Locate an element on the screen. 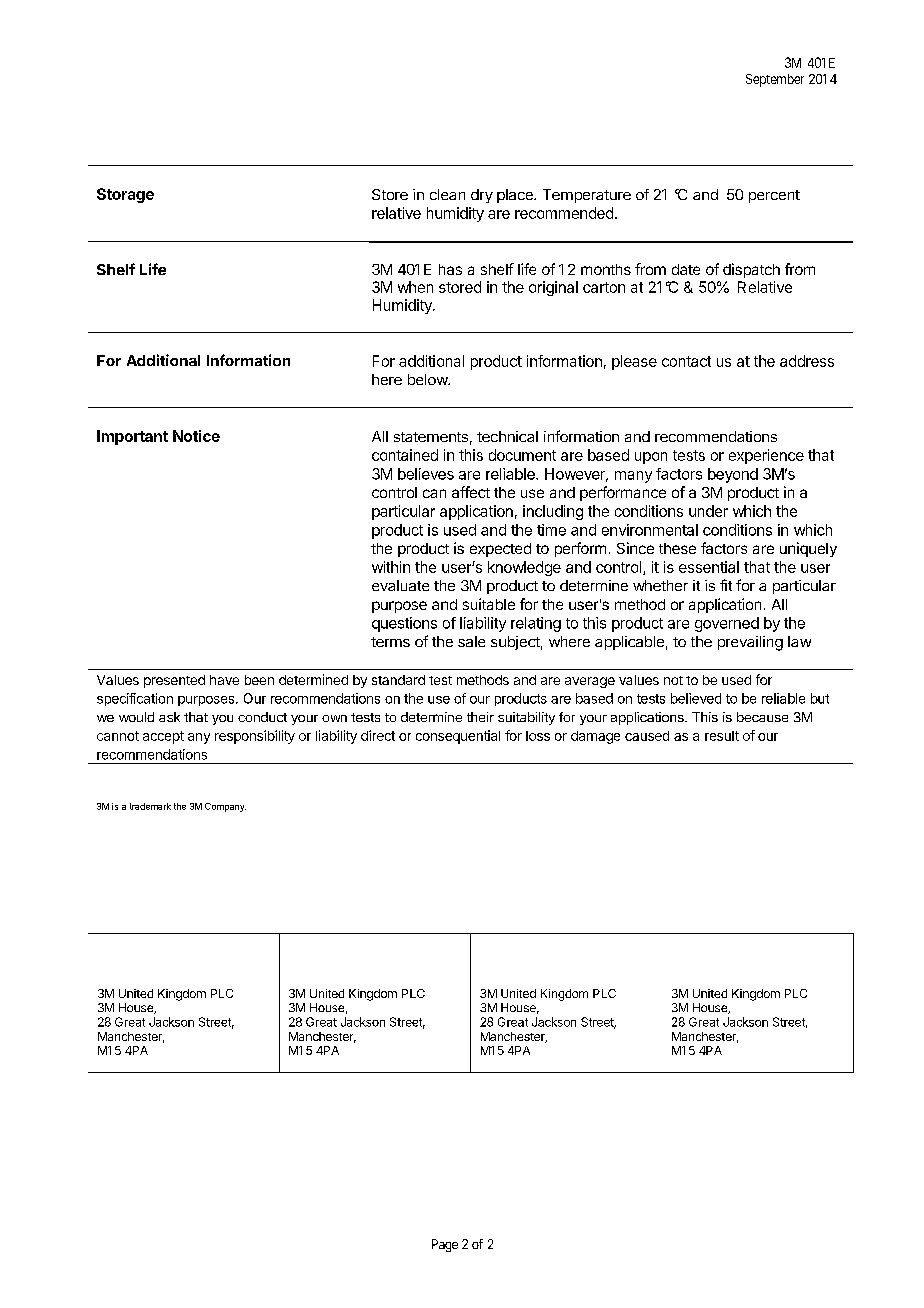  Storage is located at coordinates (125, 195).
